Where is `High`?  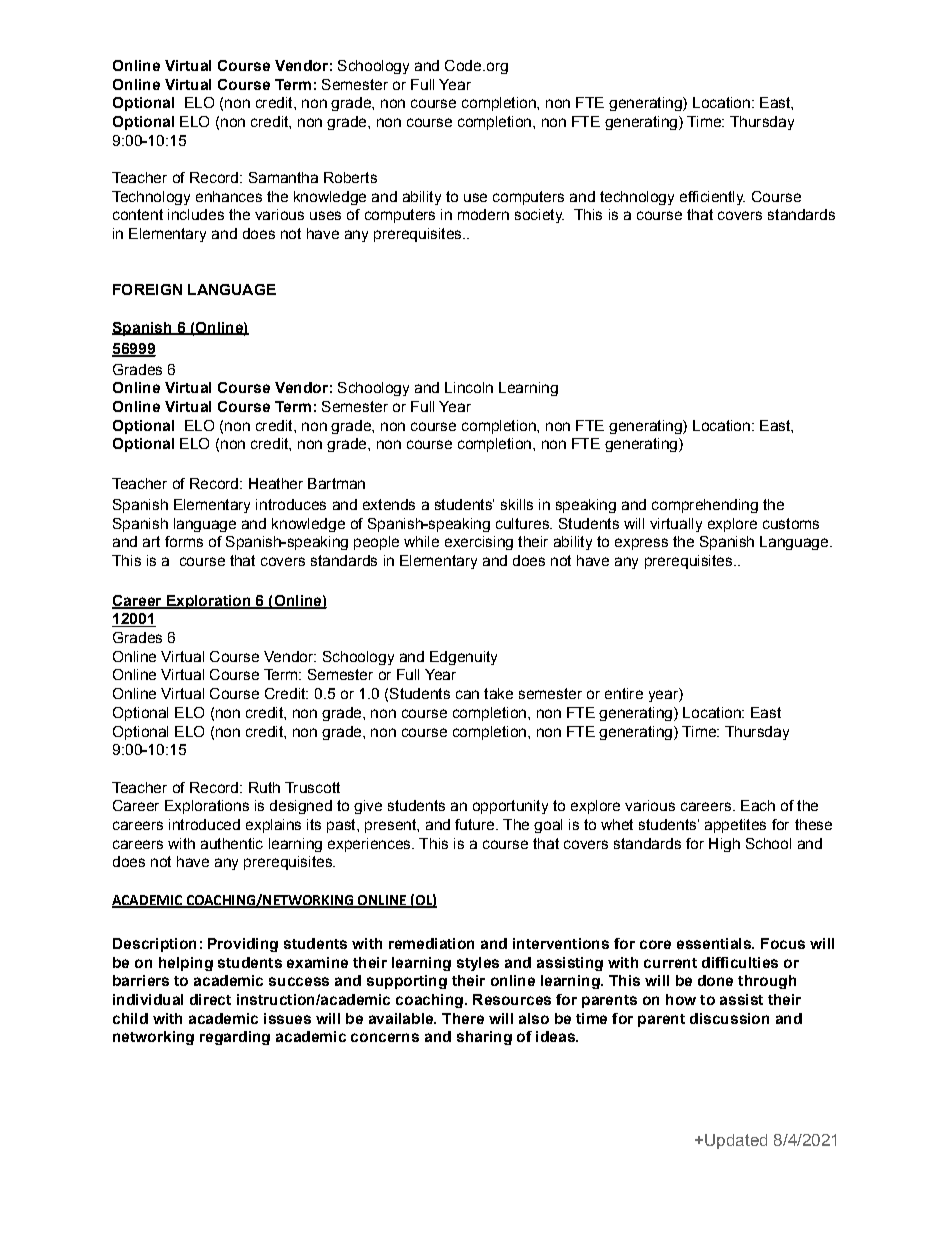 High is located at coordinates (724, 845).
